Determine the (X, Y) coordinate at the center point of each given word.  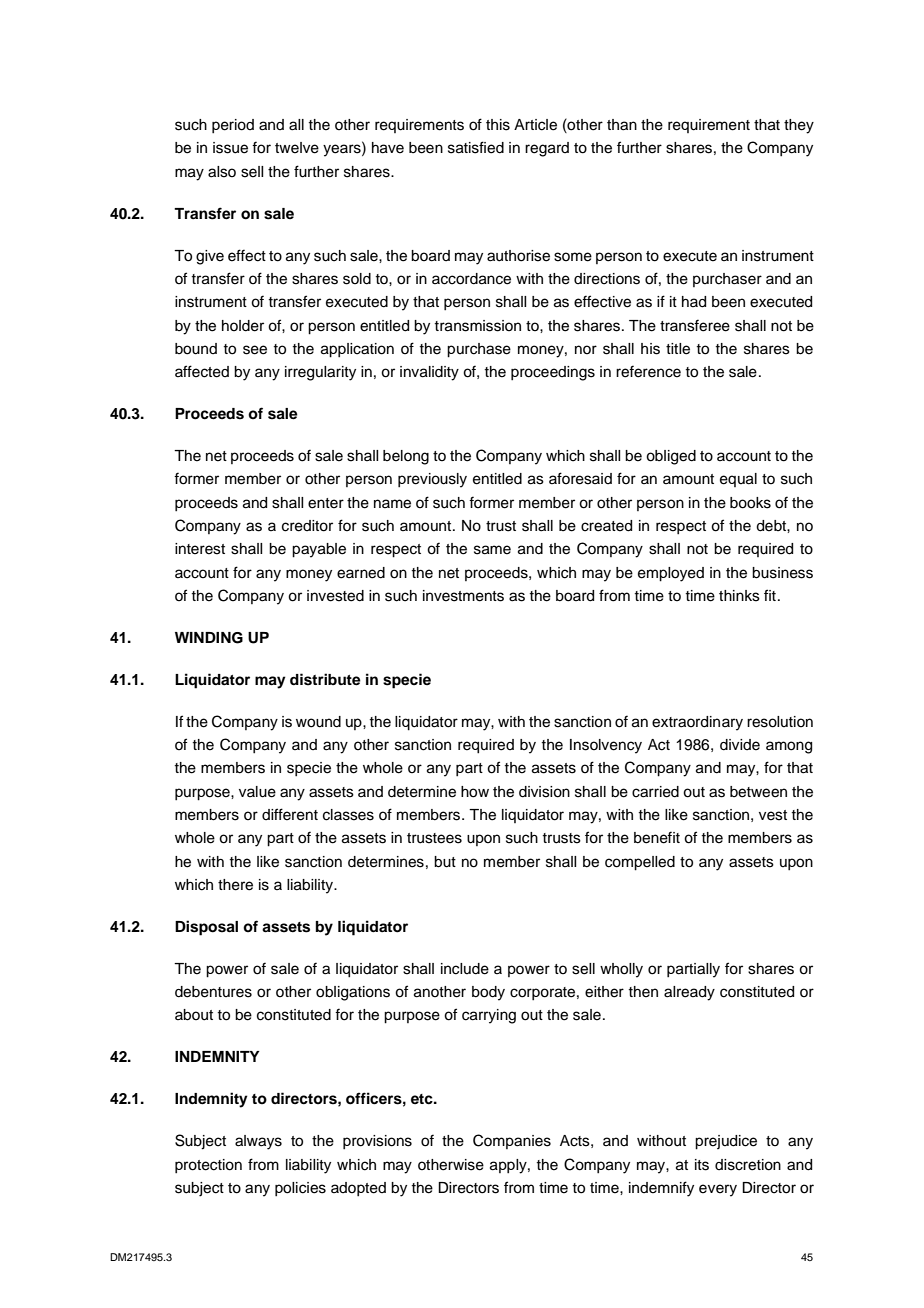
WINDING (209, 638)
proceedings (553, 373)
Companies (512, 1141)
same (492, 550)
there (235, 885)
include (465, 969)
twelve (297, 148)
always (258, 1142)
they (799, 126)
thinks (739, 596)
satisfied (476, 147)
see (255, 350)
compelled (640, 863)
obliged (671, 457)
